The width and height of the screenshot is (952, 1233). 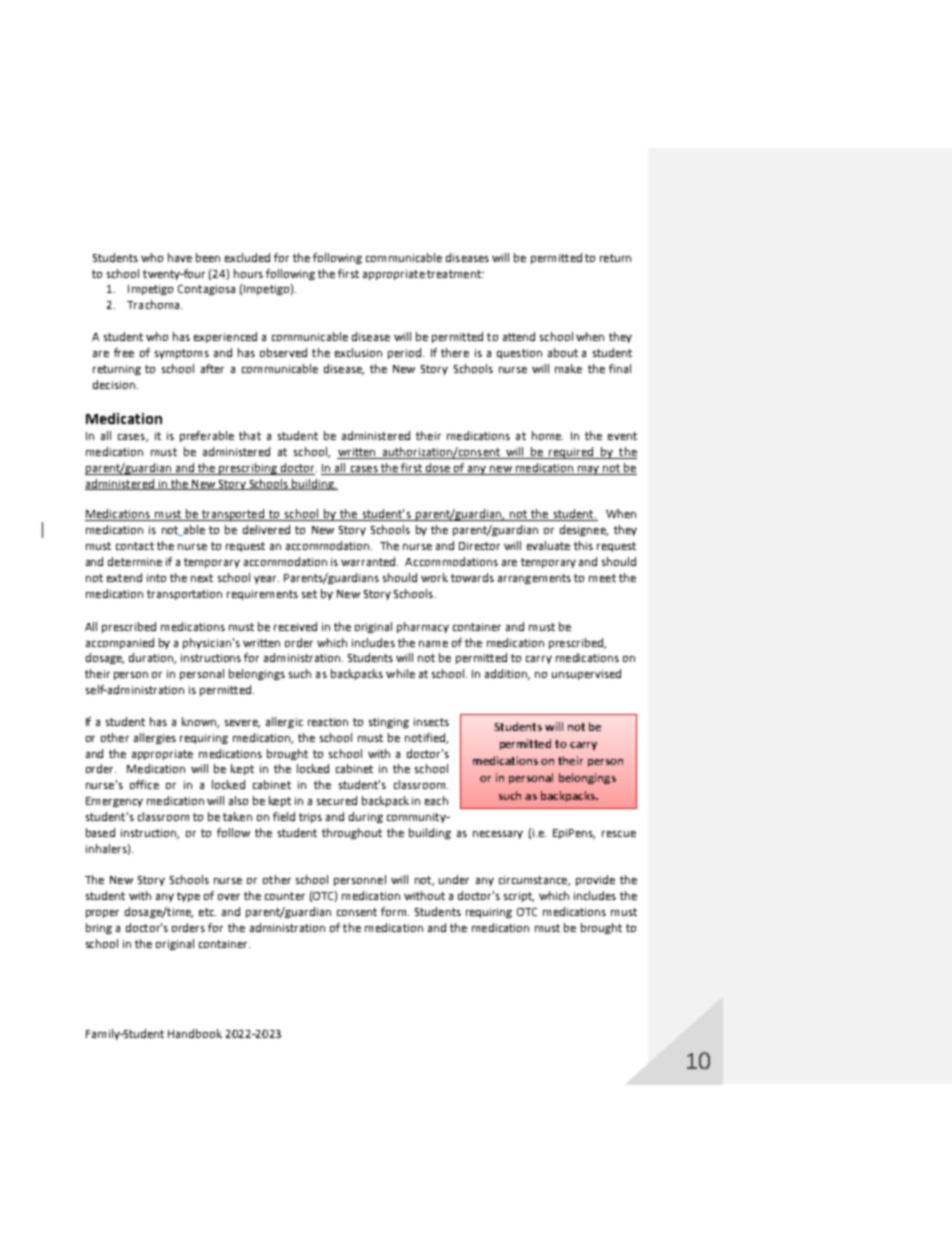 What do you see at coordinates (154, 304) in the screenshot?
I see `Trachoma` at bounding box center [154, 304].
